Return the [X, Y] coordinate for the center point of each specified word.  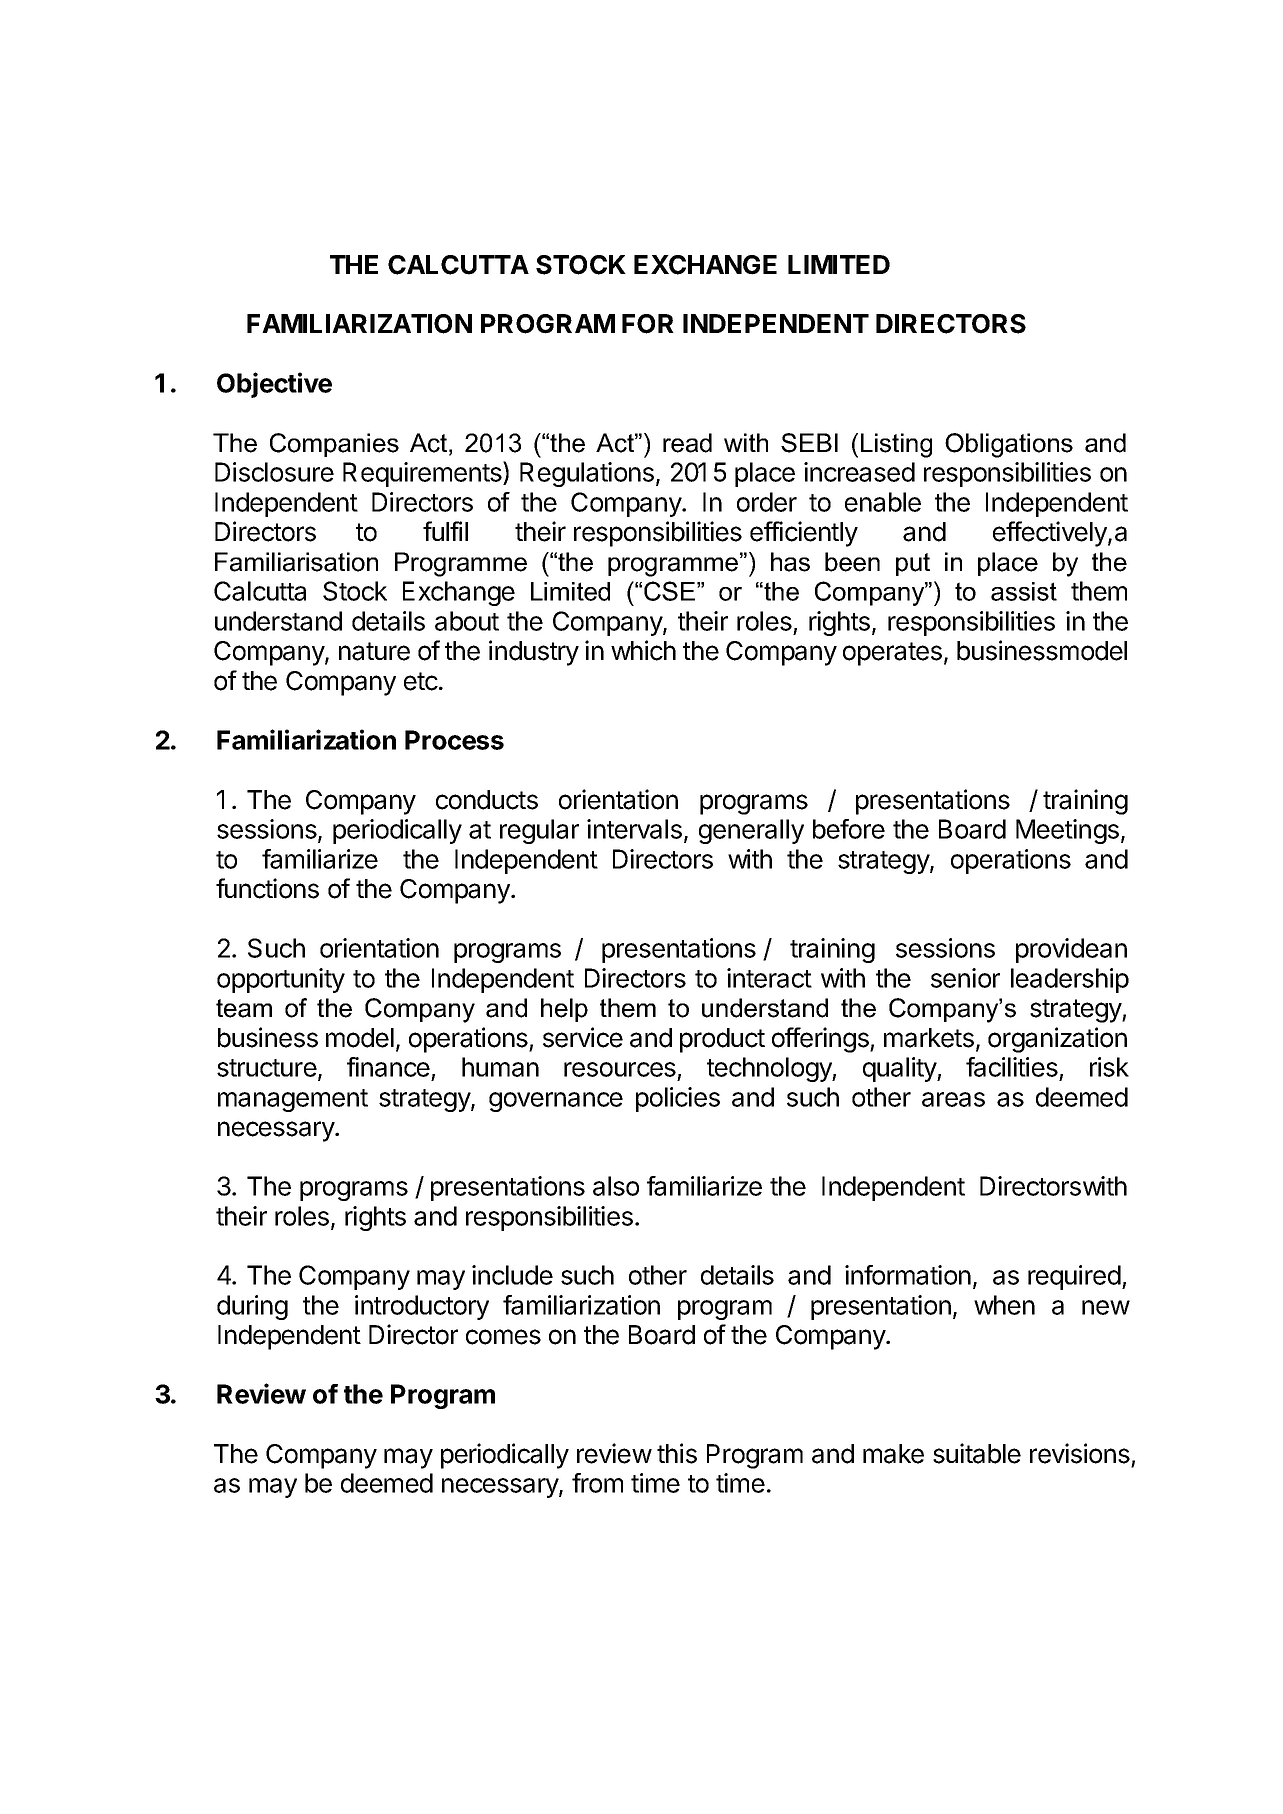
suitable [977, 1453]
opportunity [281, 980]
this [677, 1453]
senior [965, 978]
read [687, 443]
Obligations [1009, 445]
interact [769, 978]
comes [503, 1337]
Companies [334, 445]
